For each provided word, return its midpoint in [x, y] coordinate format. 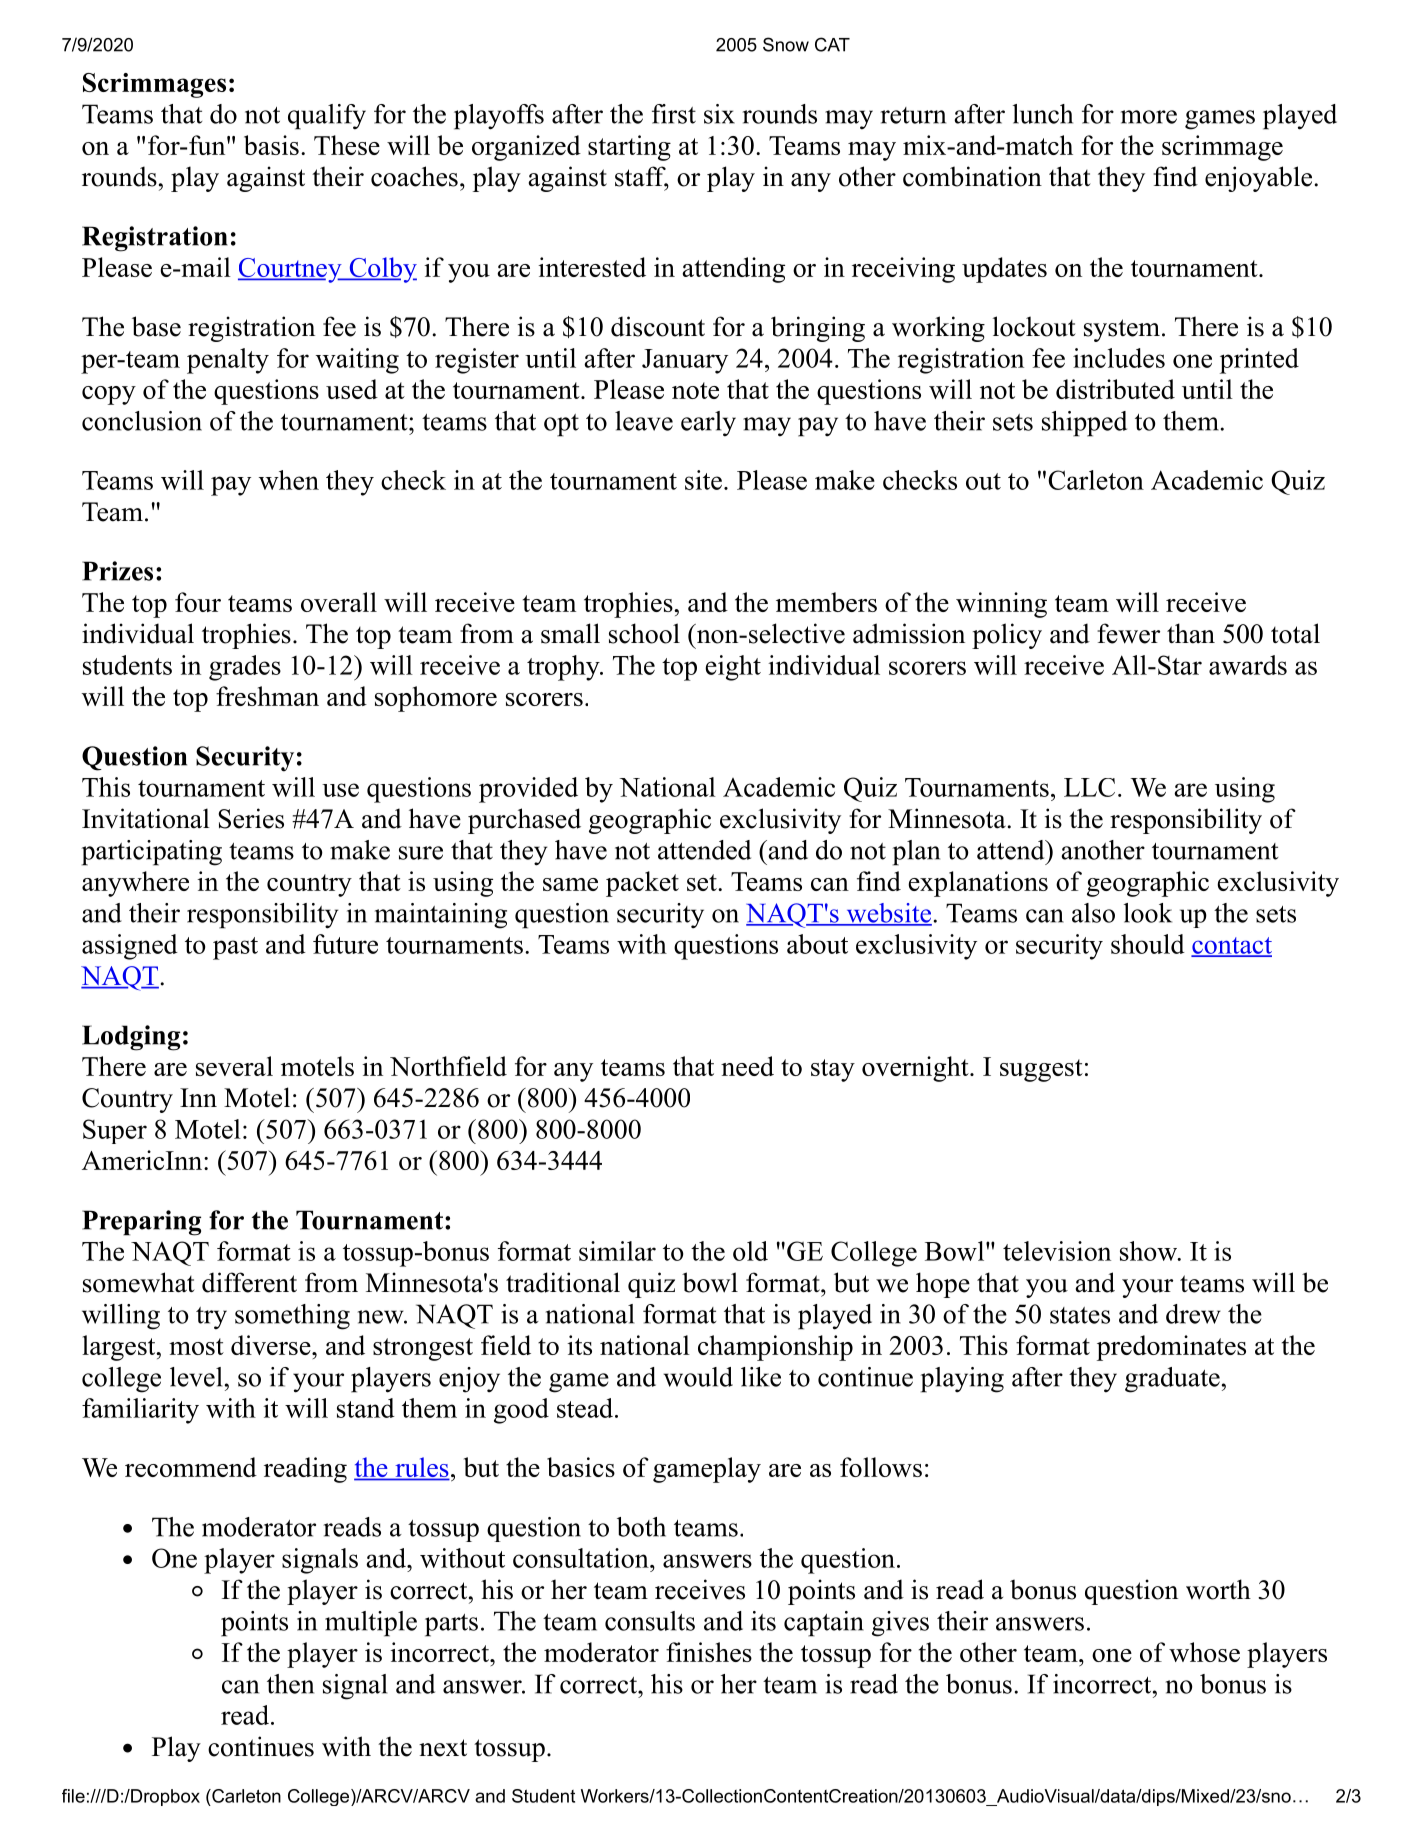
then [290, 1684]
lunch [1043, 114]
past [235, 948]
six [719, 114]
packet [642, 884]
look [1148, 913]
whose [1204, 1652]
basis [271, 145]
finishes [709, 1652]
